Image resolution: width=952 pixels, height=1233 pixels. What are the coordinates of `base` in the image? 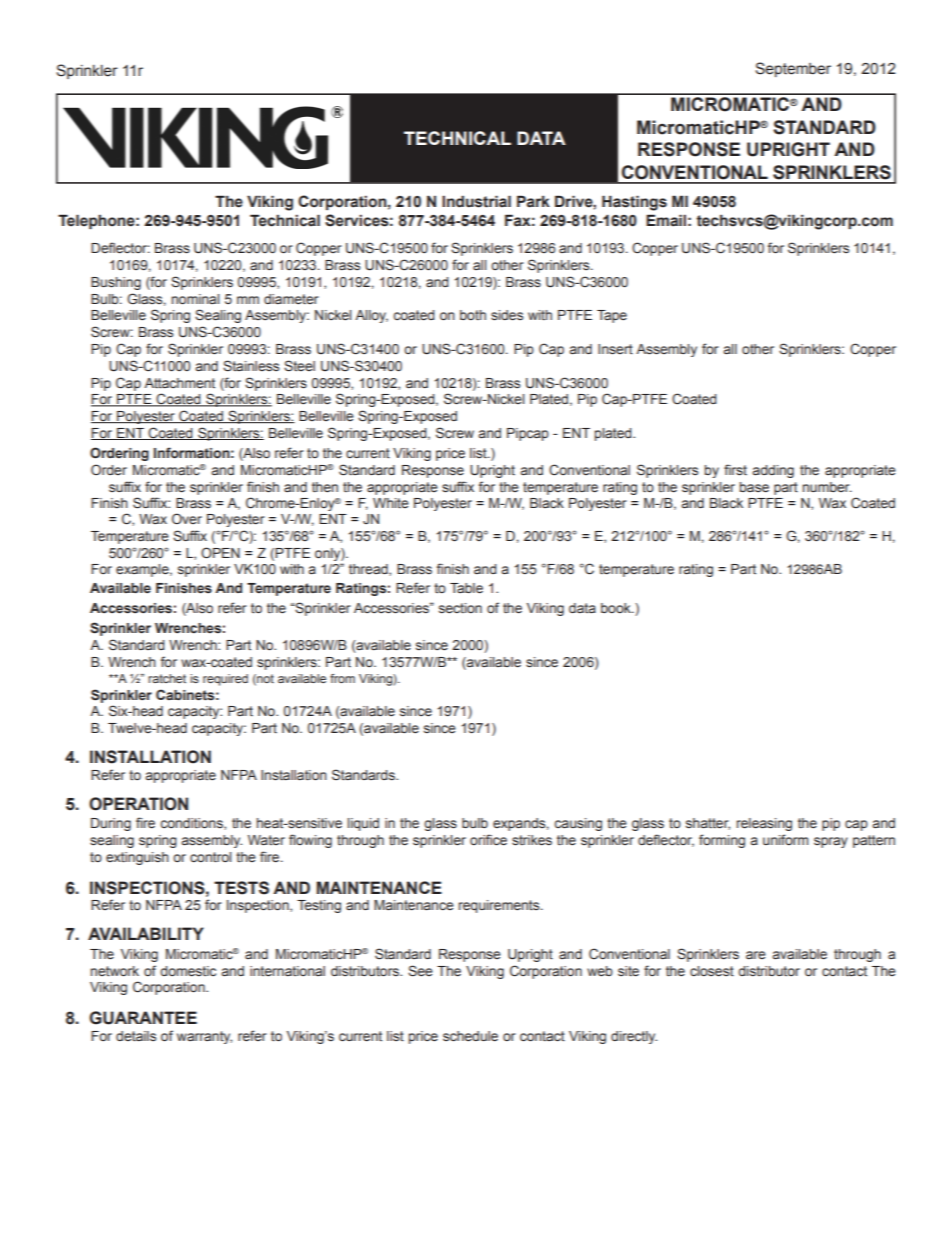 It's located at (754, 487).
